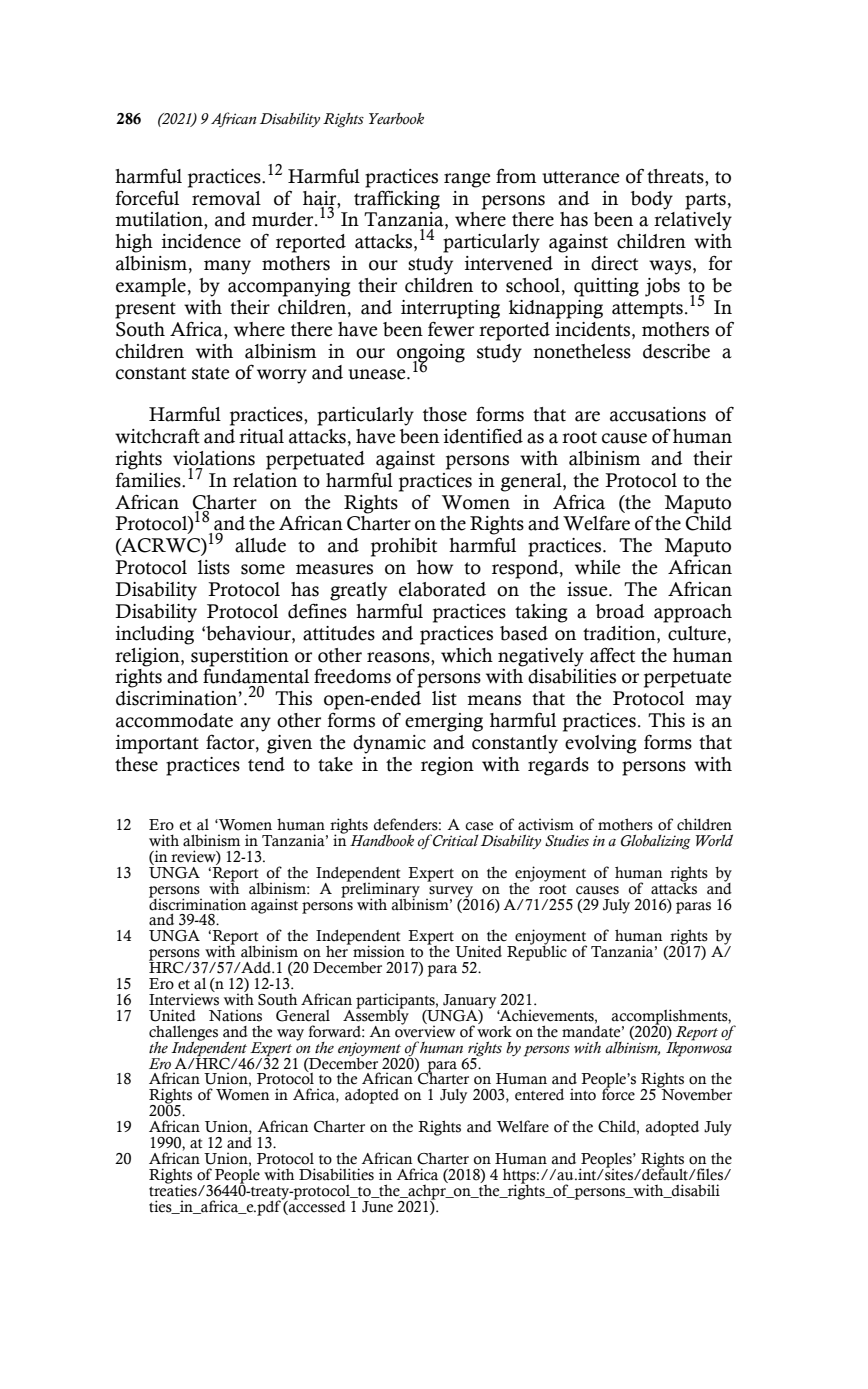 This document has height=1389, width=868. What do you see at coordinates (676, 176) in the document?
I see `threats` at bounding box center [676, 176].
